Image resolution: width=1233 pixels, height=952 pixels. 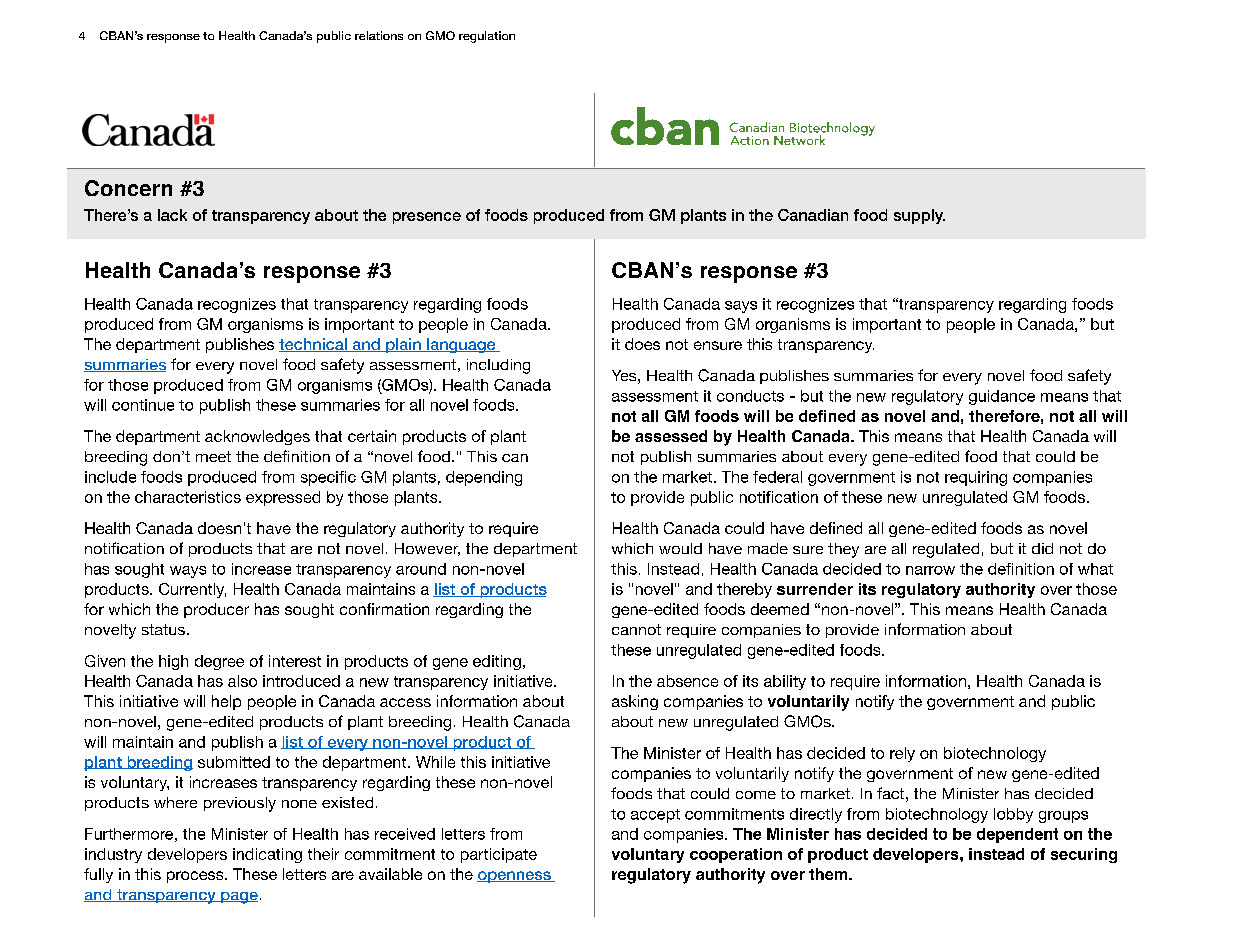 I want to click on dependent, so click(x=1017, y=835).
